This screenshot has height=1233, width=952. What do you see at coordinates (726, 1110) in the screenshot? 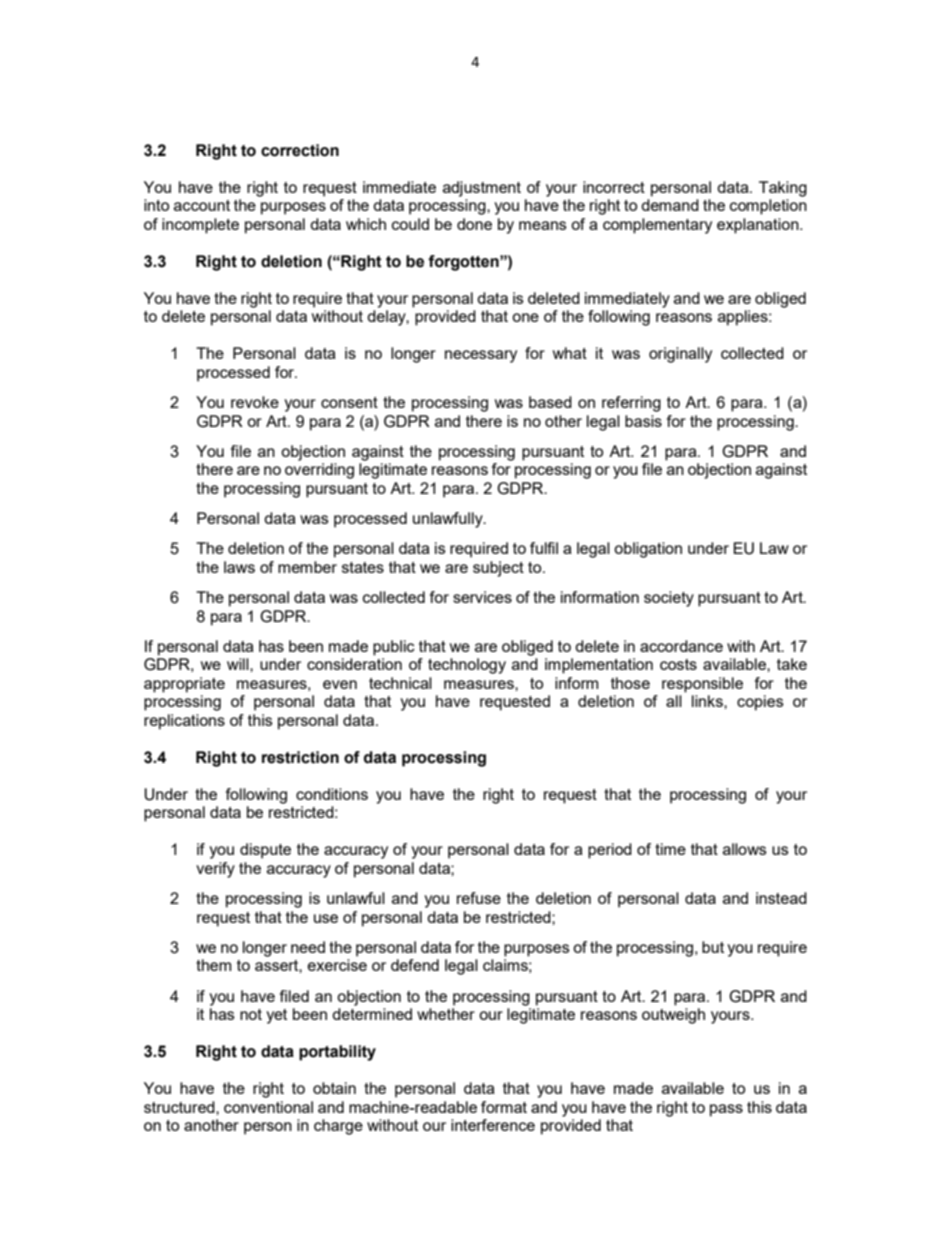
I see `pass` at bounding box center [726, 1110].
